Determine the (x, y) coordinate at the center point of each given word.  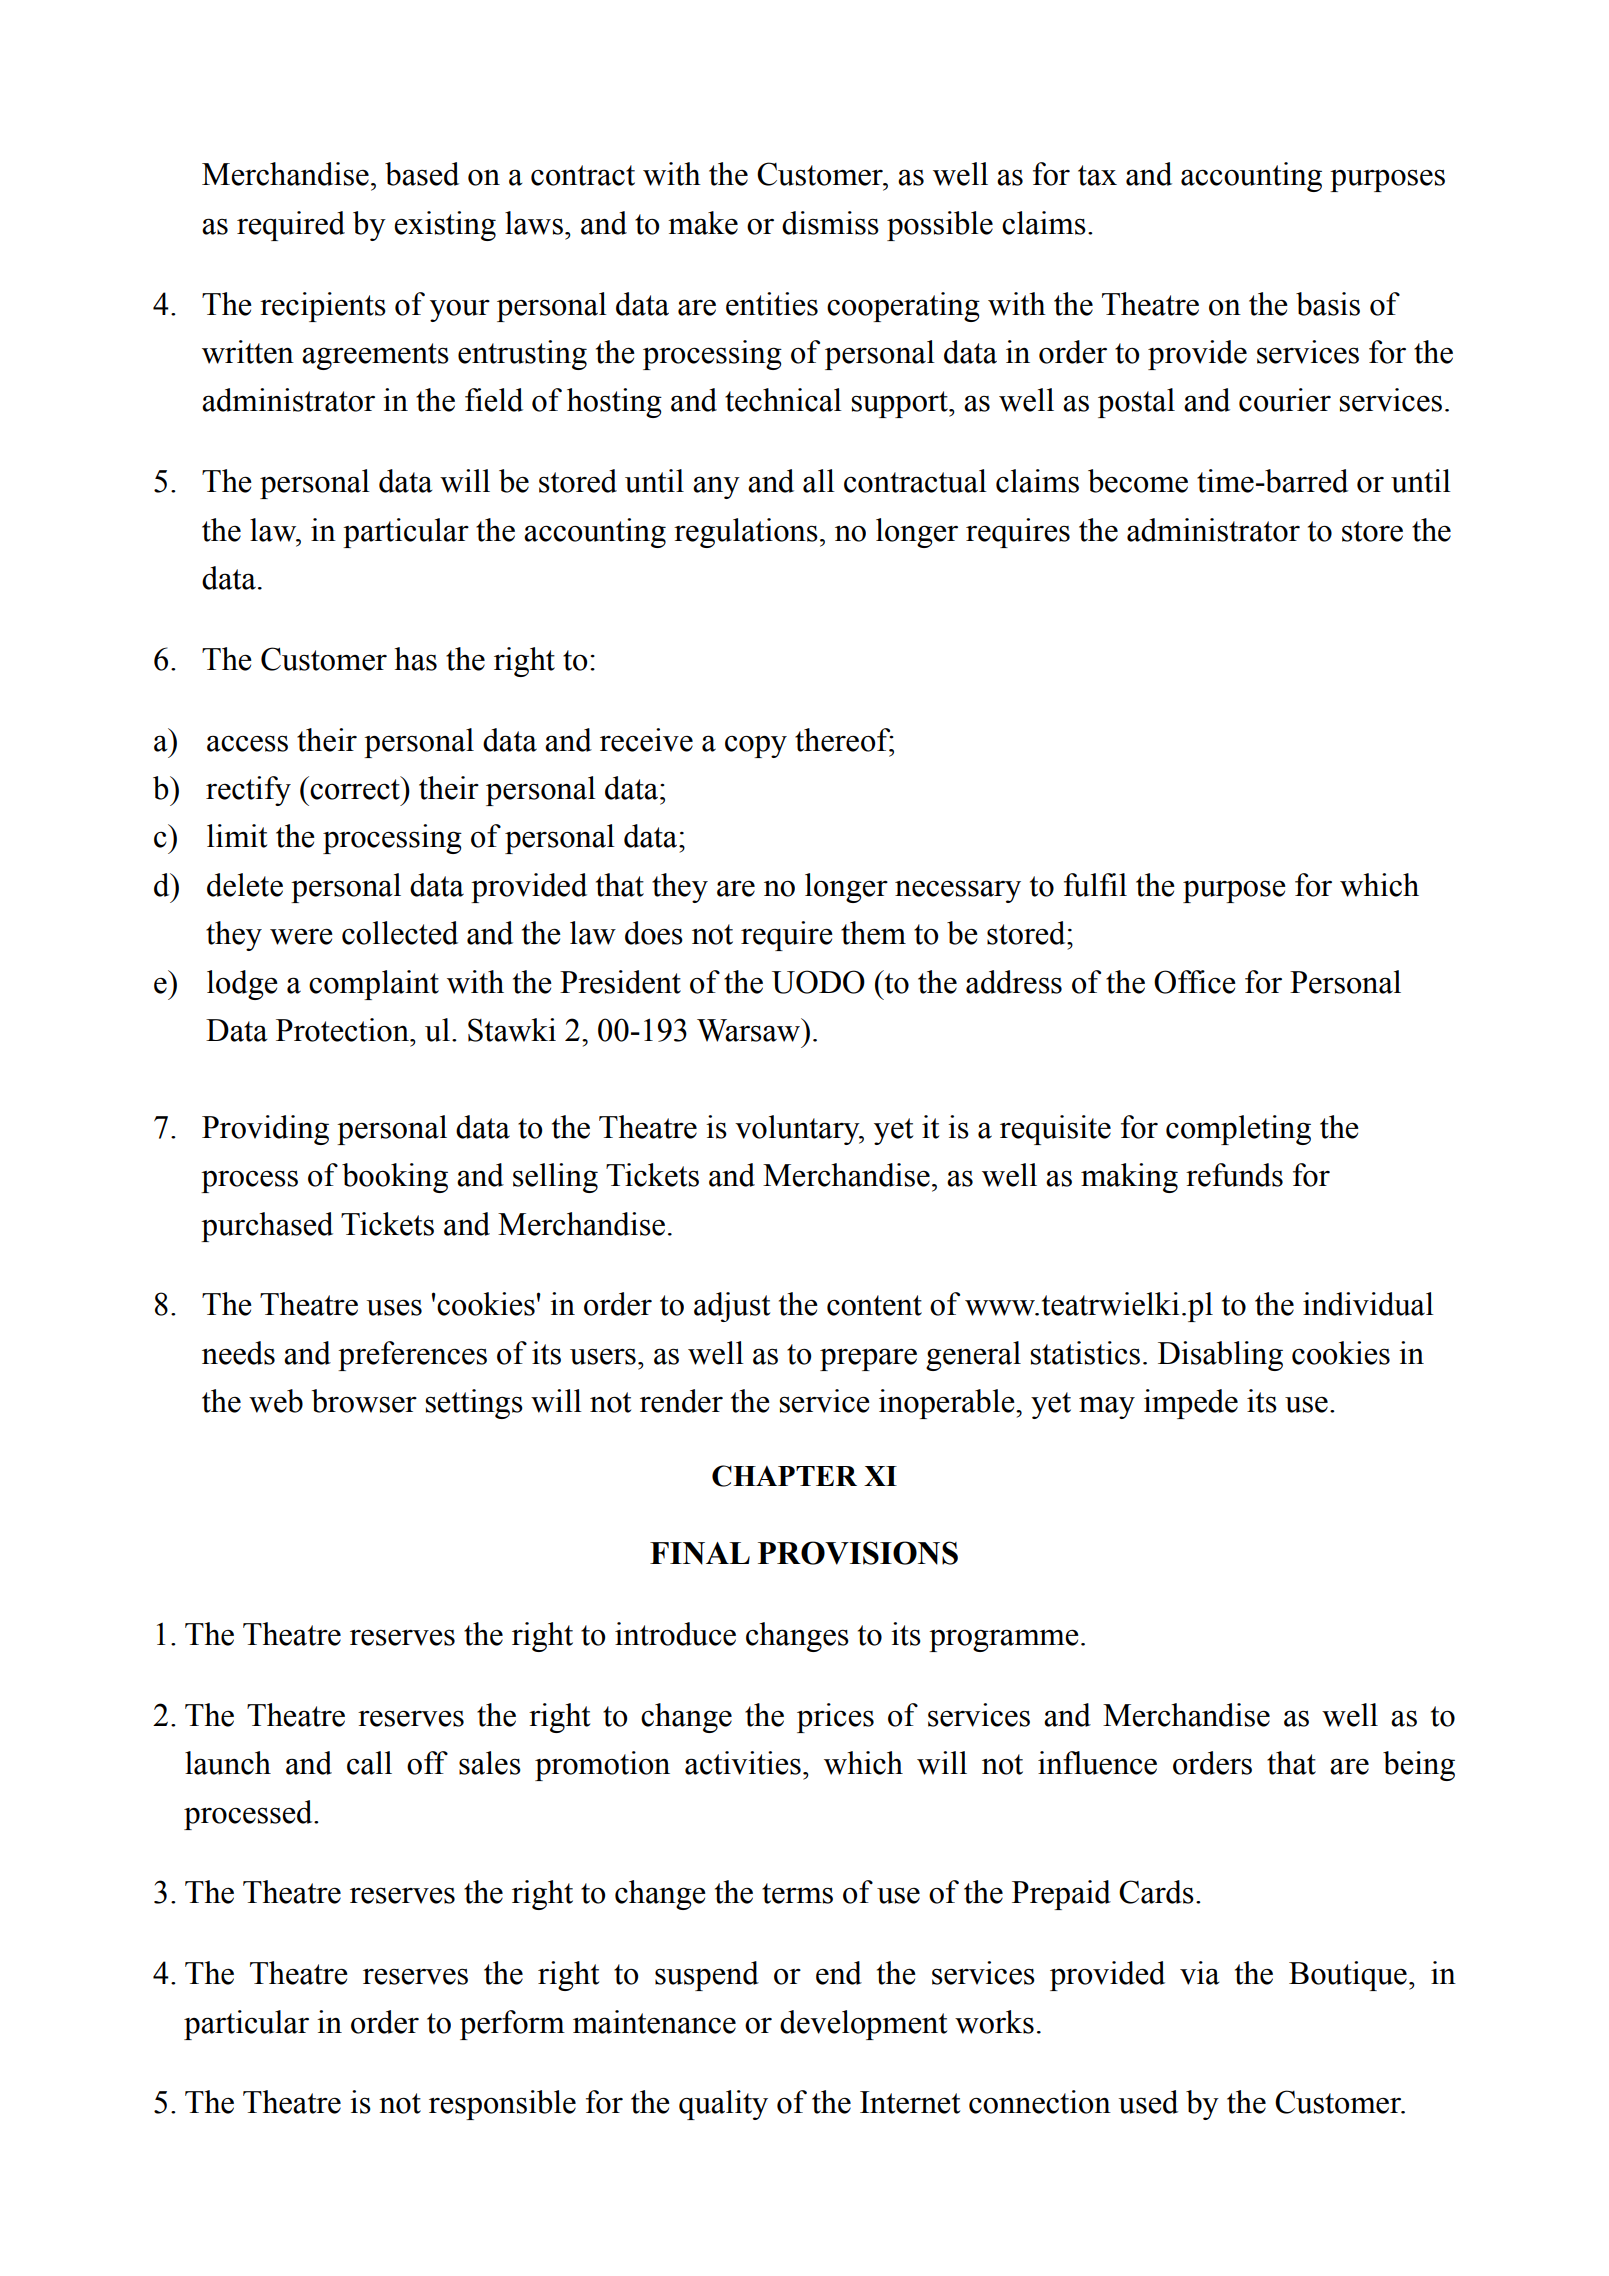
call (369, 1763)
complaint (374, 985)
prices (835, 1718)
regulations (746, 533)
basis (1328, 304)
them (873, 933)
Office (1195, 982)
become (1138, 481)
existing (445, 226)
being (1419, 1766)
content (874, 1305)
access (247, 743)
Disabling (1220, 1356)
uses (394, 1307)
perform (512, 2025)
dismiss (830, 223)
